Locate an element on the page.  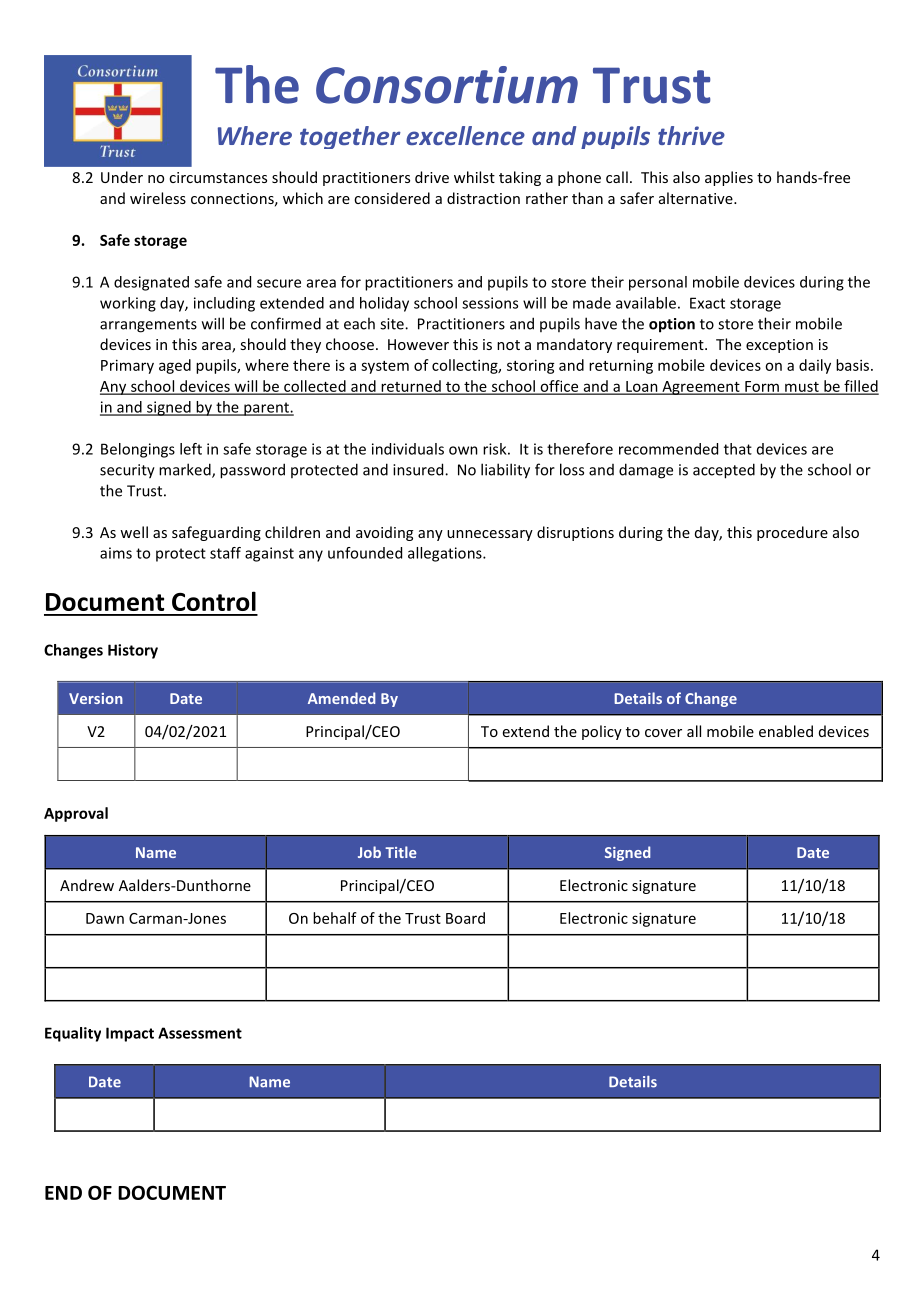
Assessment is located at coordinates (200, 1033).
